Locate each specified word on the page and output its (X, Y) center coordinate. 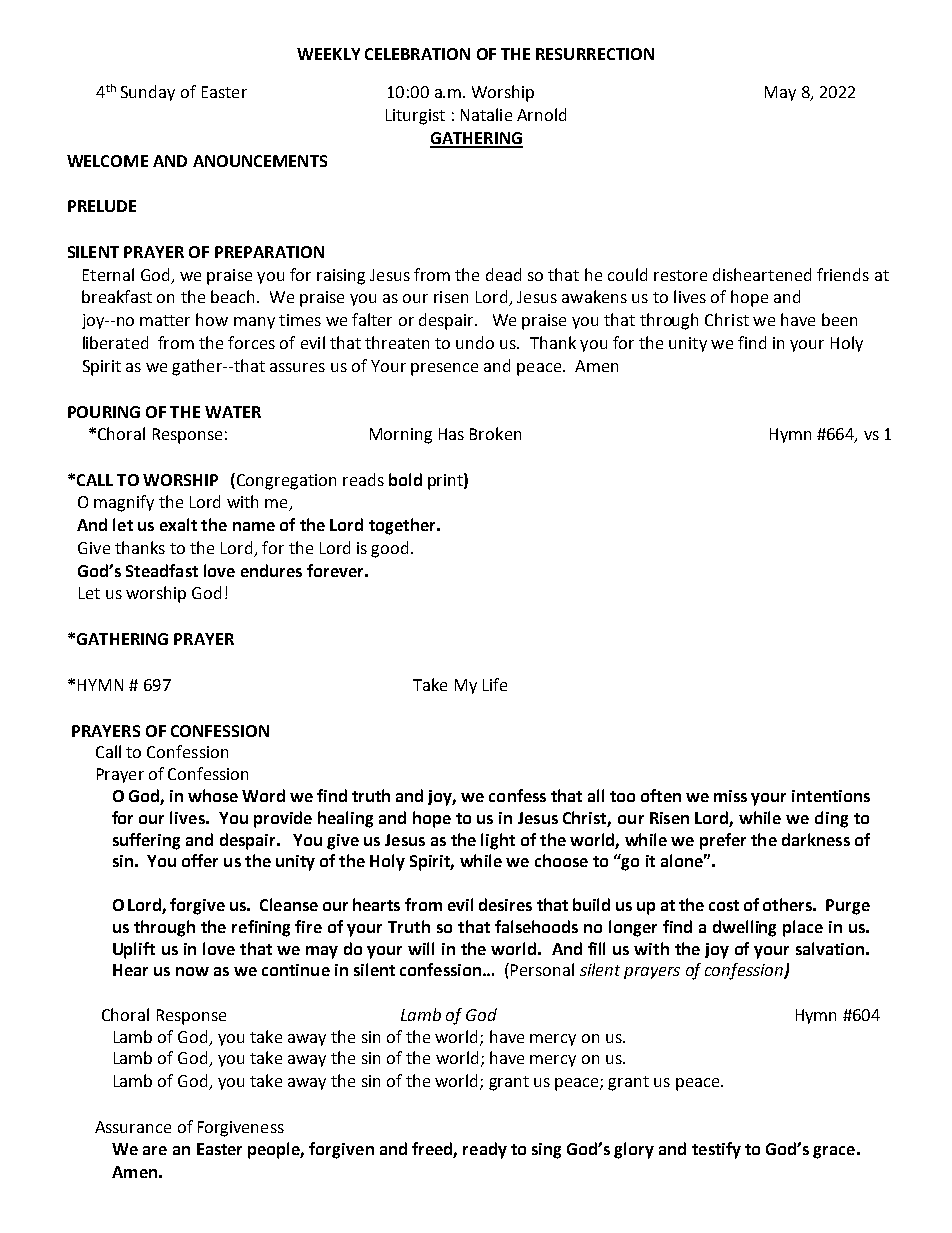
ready (485, 1150)
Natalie (486, 114)
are (155, 1150)
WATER (233, 412)
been (839, 319)
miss (730, 796)
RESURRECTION (595, 54)
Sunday (148, 93)
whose (213, 795)
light (498, 841)
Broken (495, 433)
